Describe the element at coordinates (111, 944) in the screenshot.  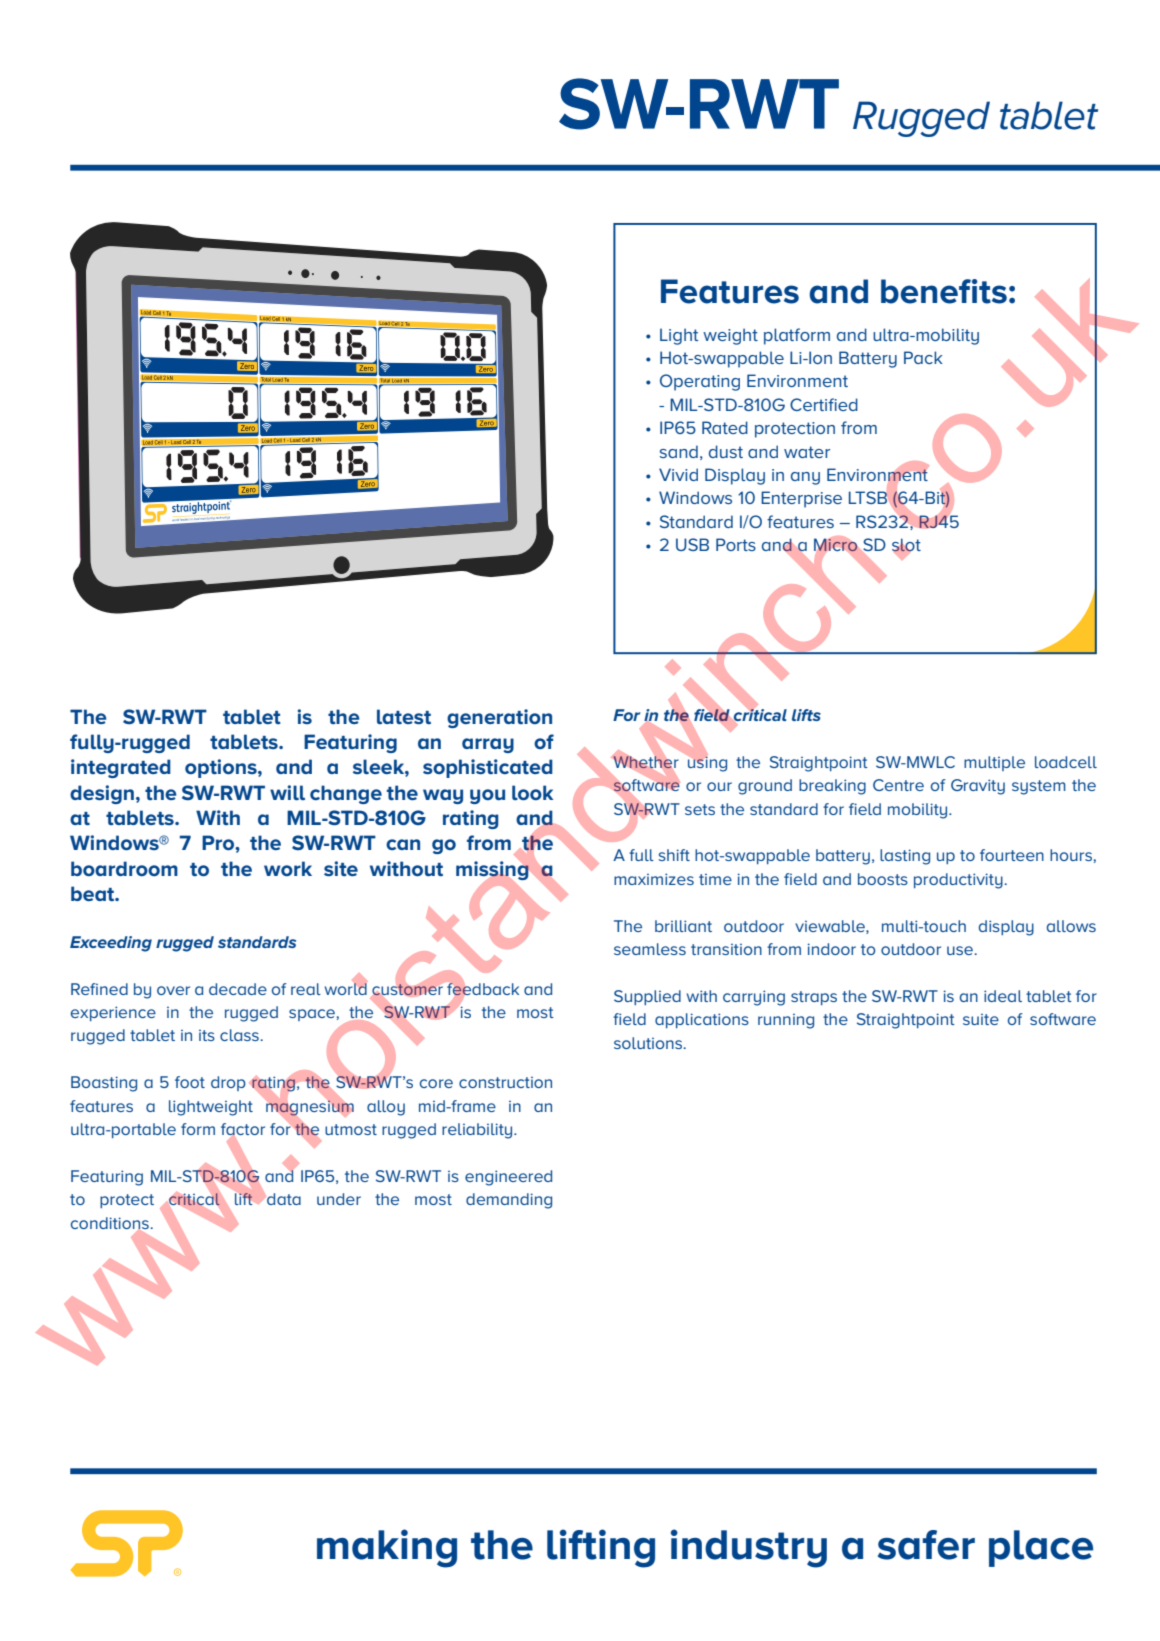
I see `Exceeding` at that location.
